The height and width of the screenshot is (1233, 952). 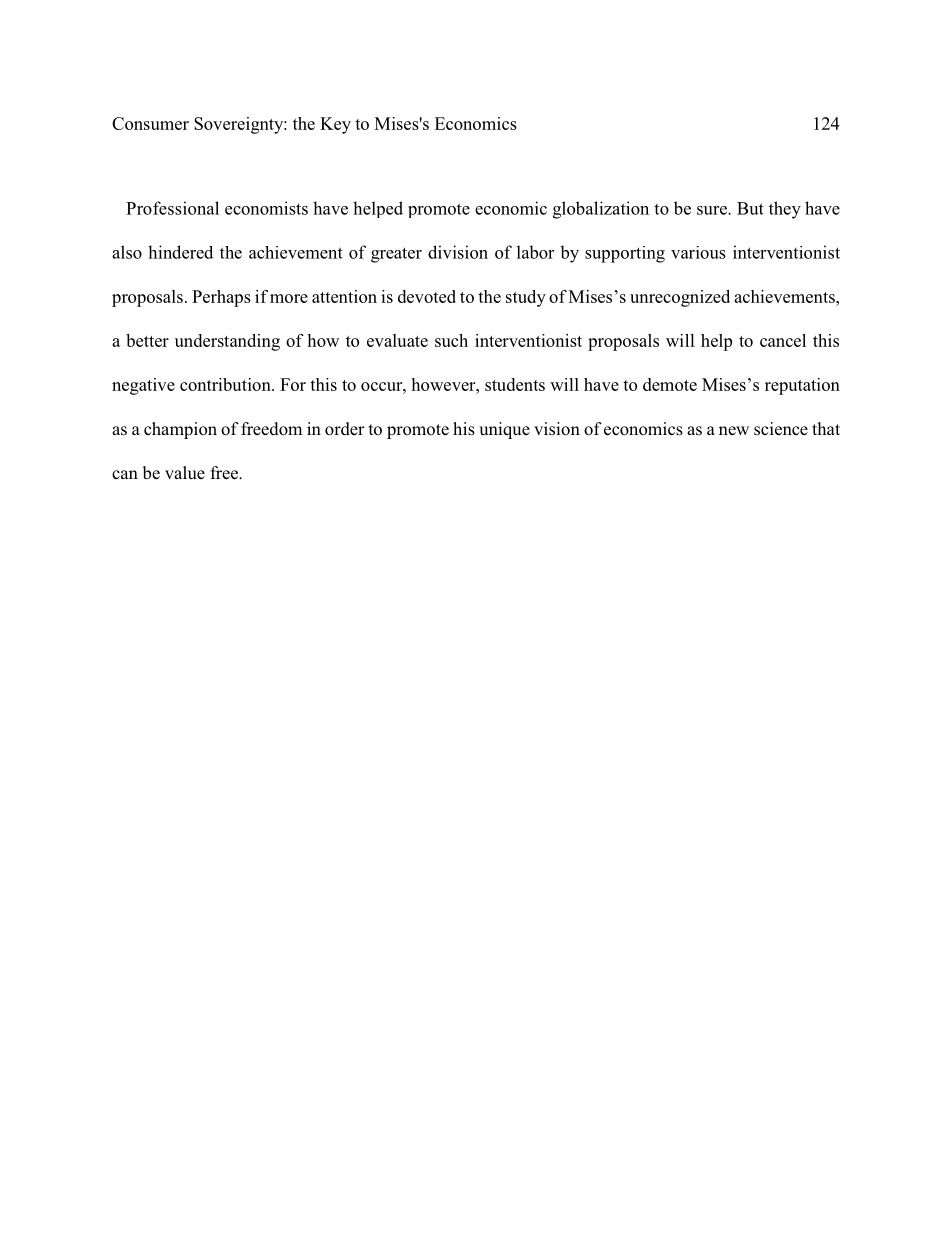 I want to click on value, so click(x=185, y=472).
